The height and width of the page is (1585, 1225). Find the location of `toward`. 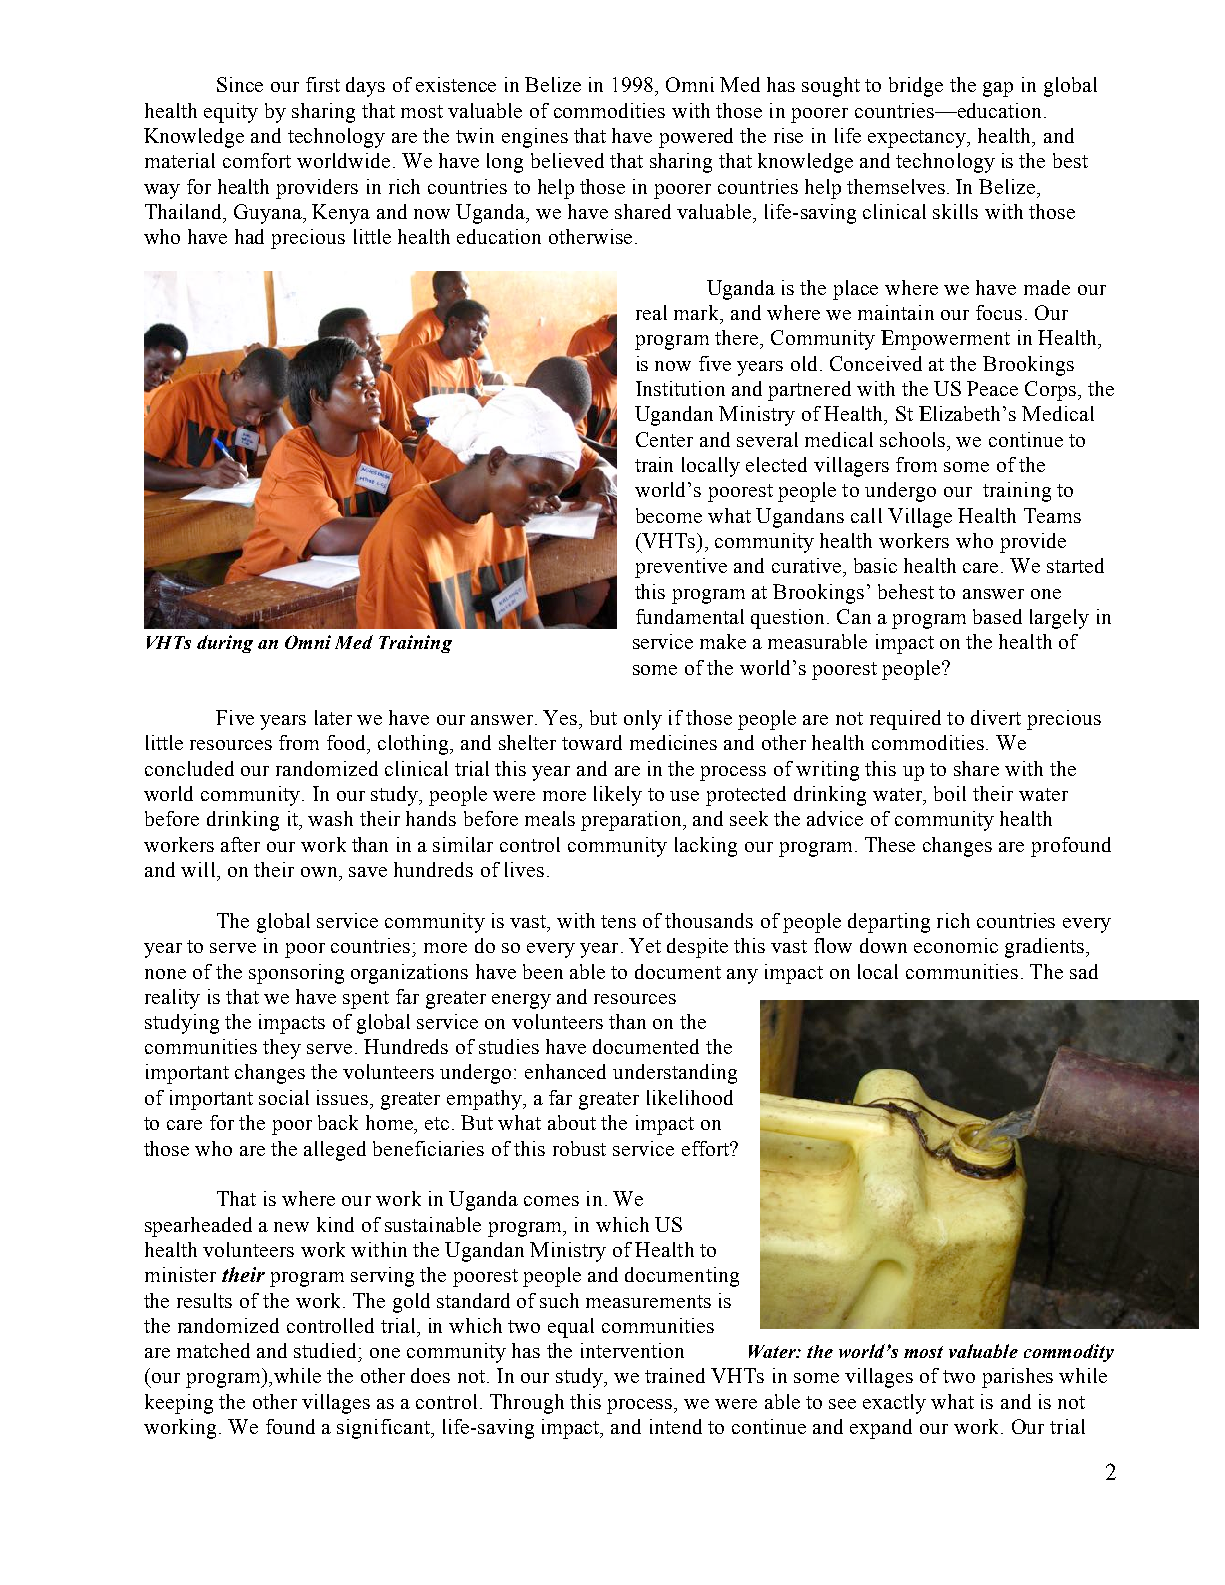

toward is located at coordinates (592, 742).
